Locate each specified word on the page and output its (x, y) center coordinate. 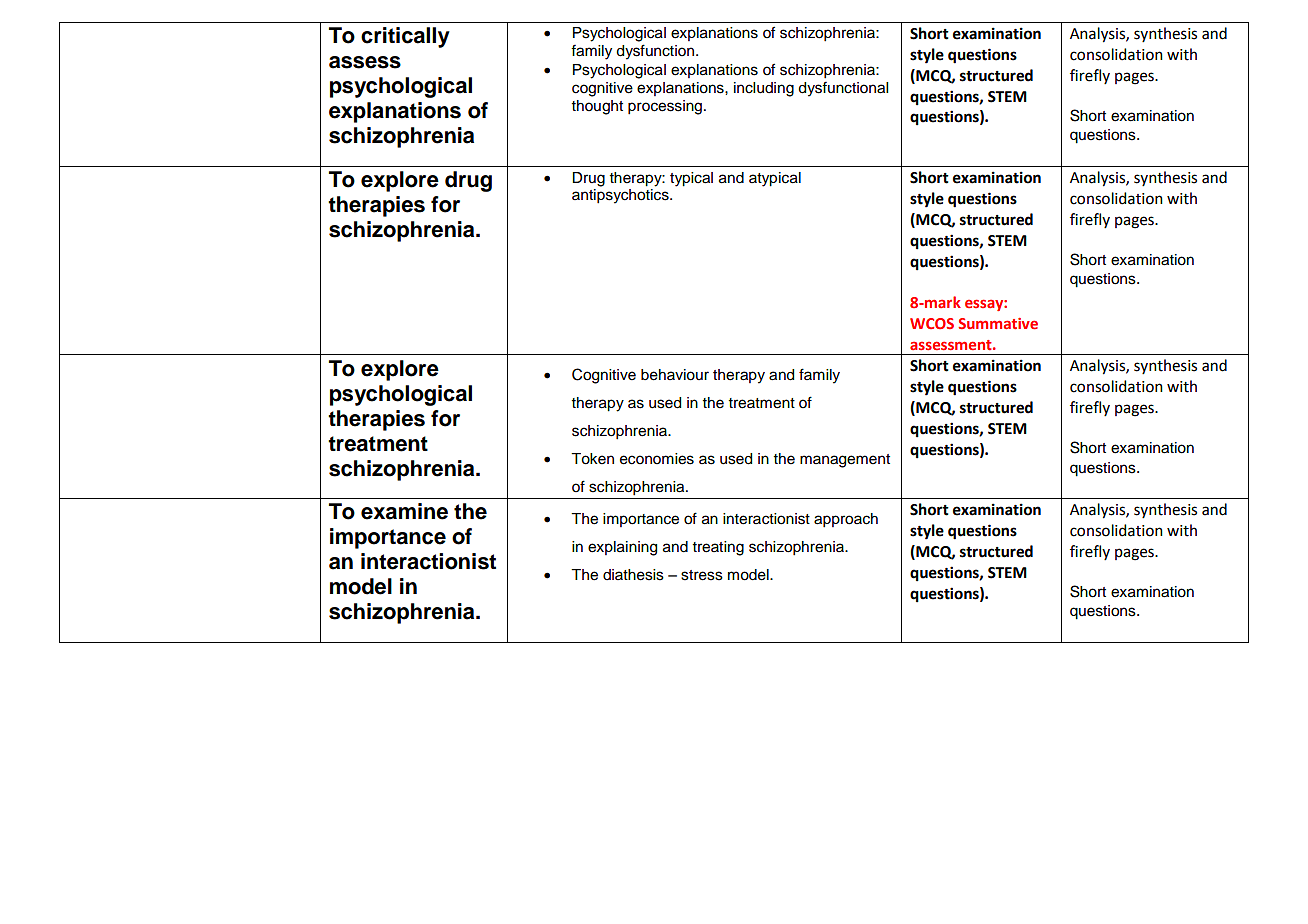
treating (718, 548)
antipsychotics (621, 196)
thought (597, 107)
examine (404, 511)
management (845, 461)
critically (405, 37)
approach (846, 520)
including (764, 89)
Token (592, 459)
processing (666, 107)
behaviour (675, 375)
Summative (998, 323)
